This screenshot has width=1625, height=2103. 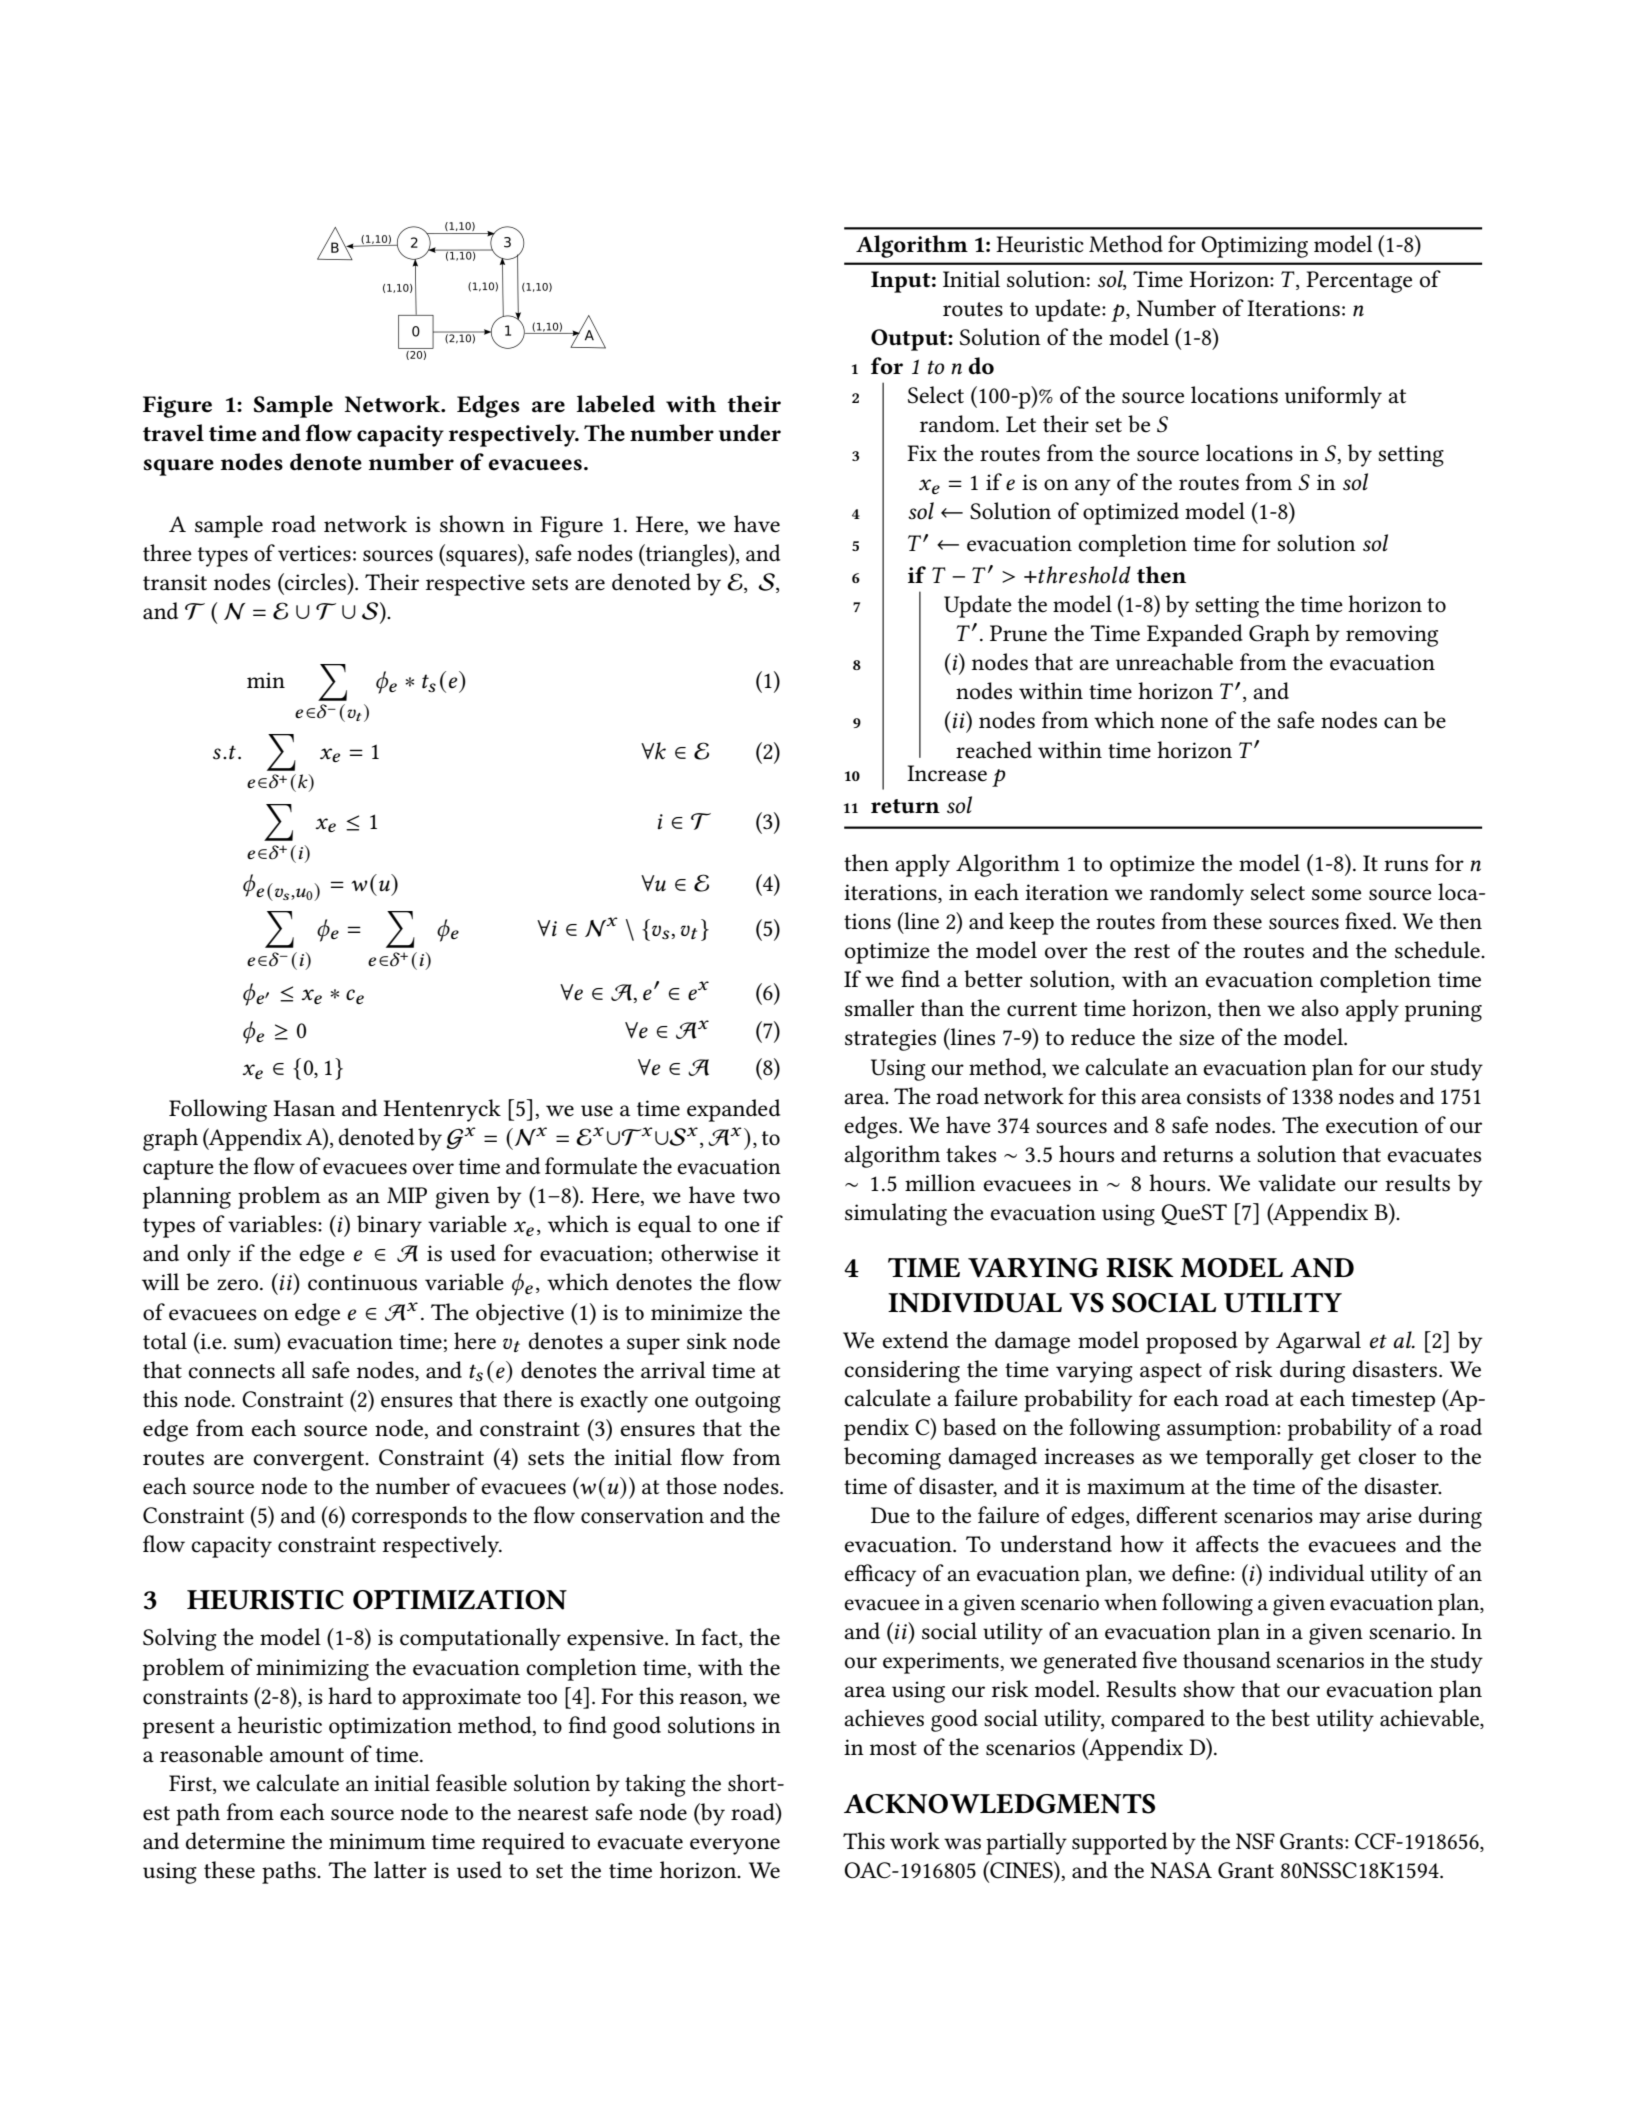 I want to click on some, so click(x=1336, y=895).
